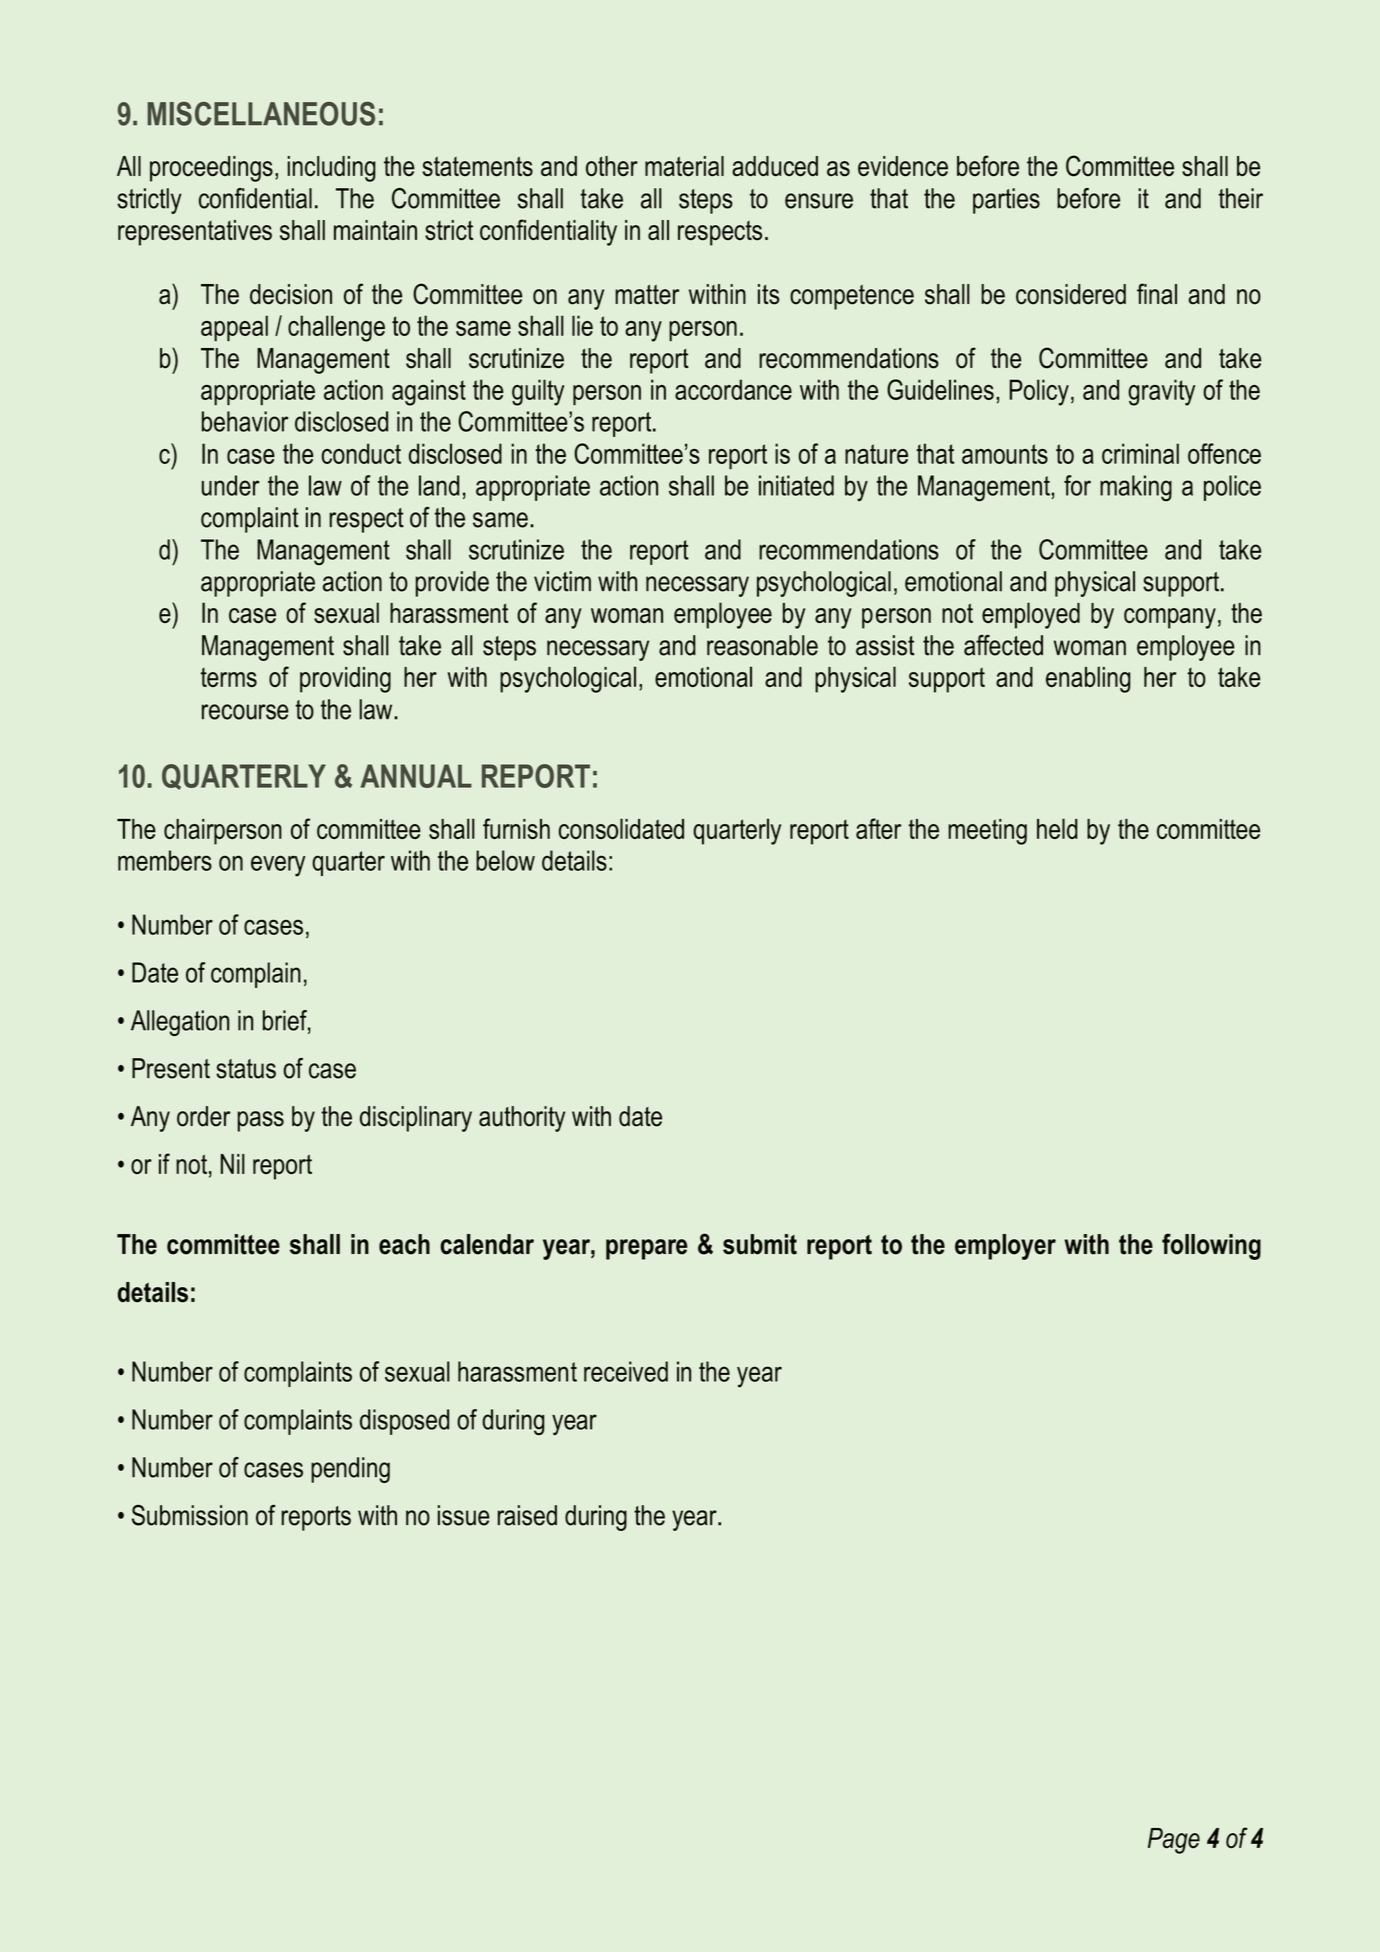 The height and width of the screenshot is (1952, 1380). What do you see at coordinates (1174, 1841) in the screenshot?
I see `Page` at bounding box center [1174, 1841].
